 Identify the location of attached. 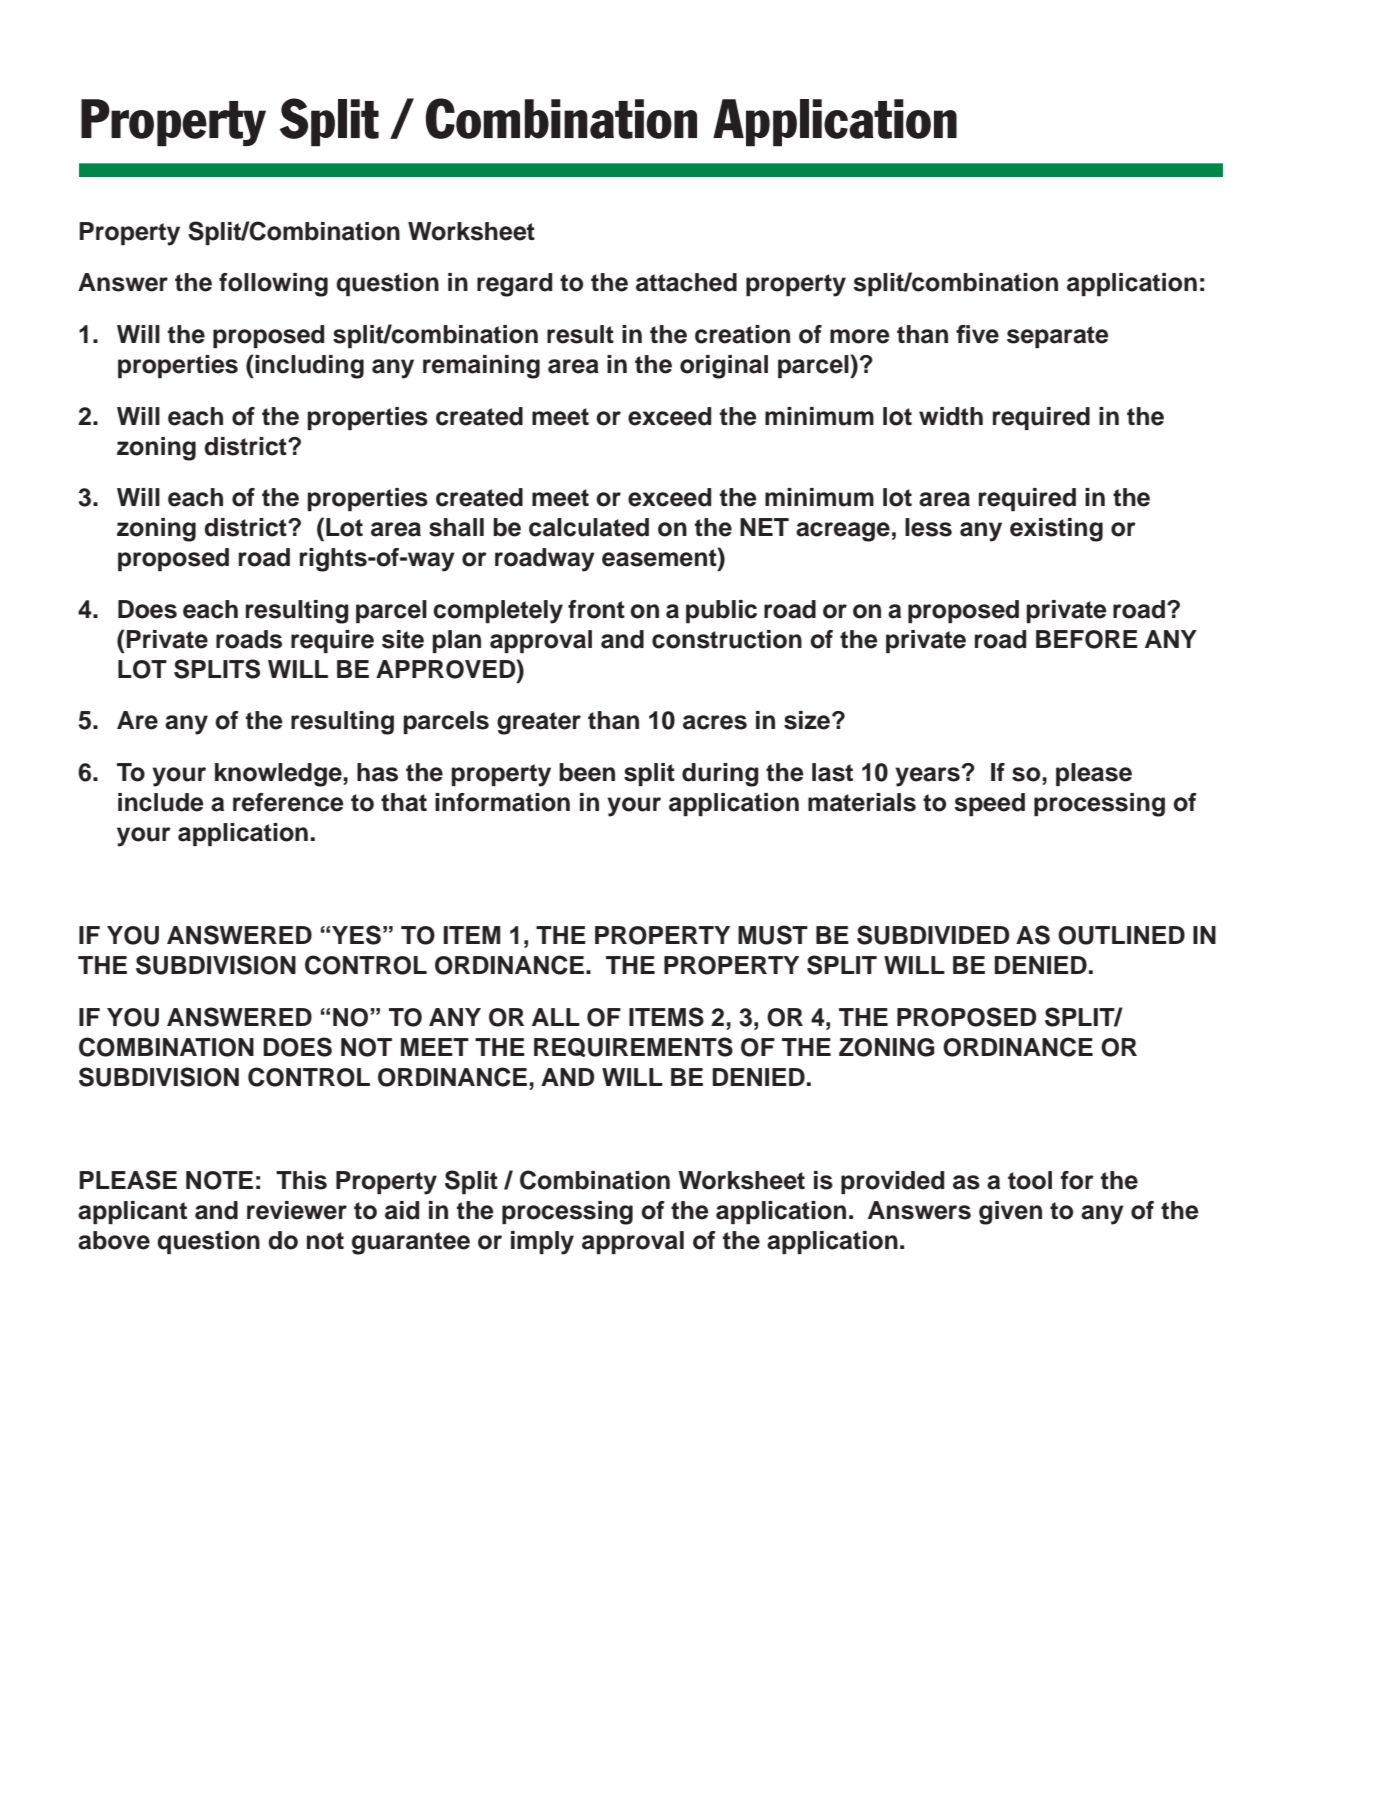
(686, 282).
